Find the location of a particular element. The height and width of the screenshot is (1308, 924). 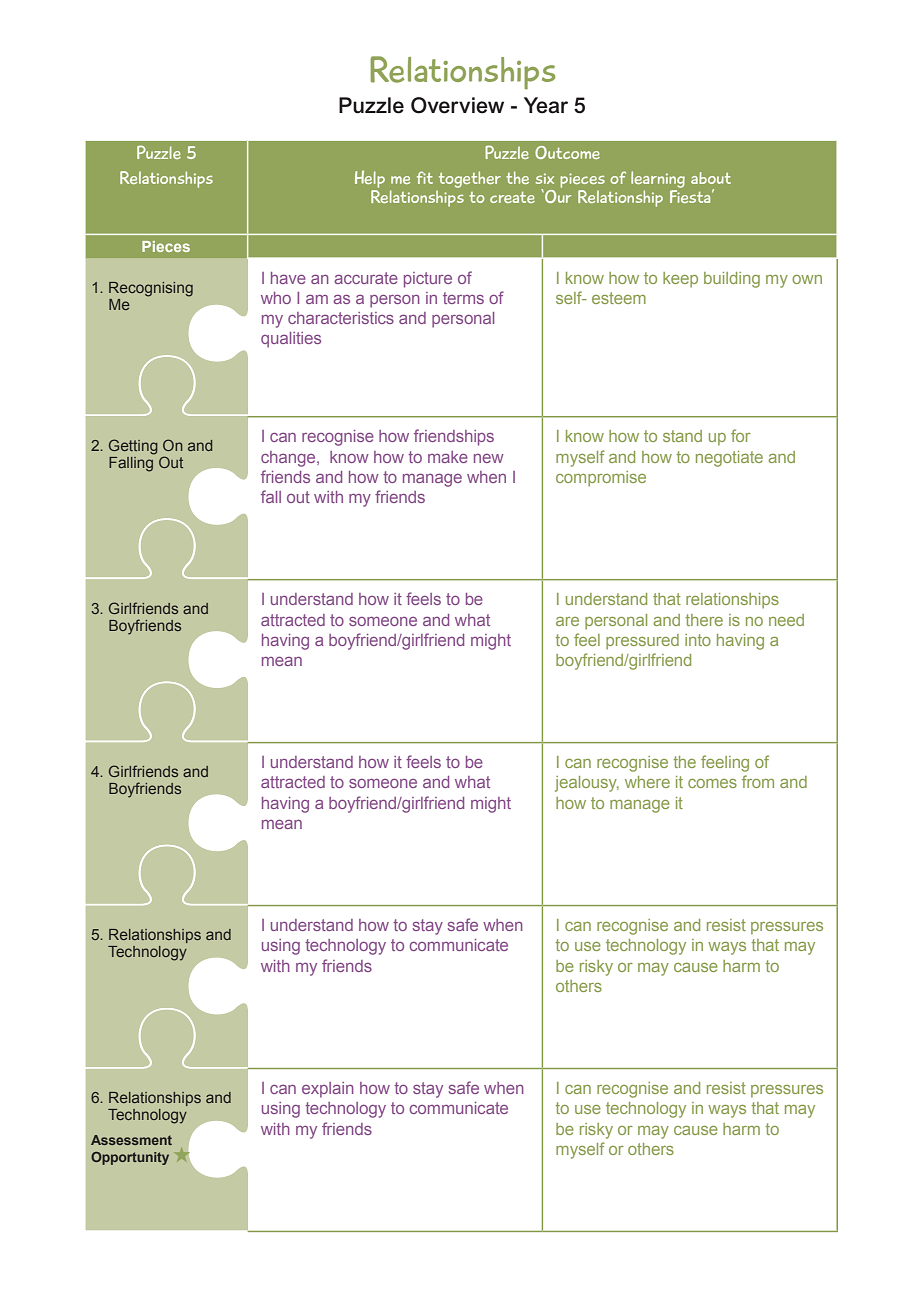

new is located at coordinates (489, 458).
